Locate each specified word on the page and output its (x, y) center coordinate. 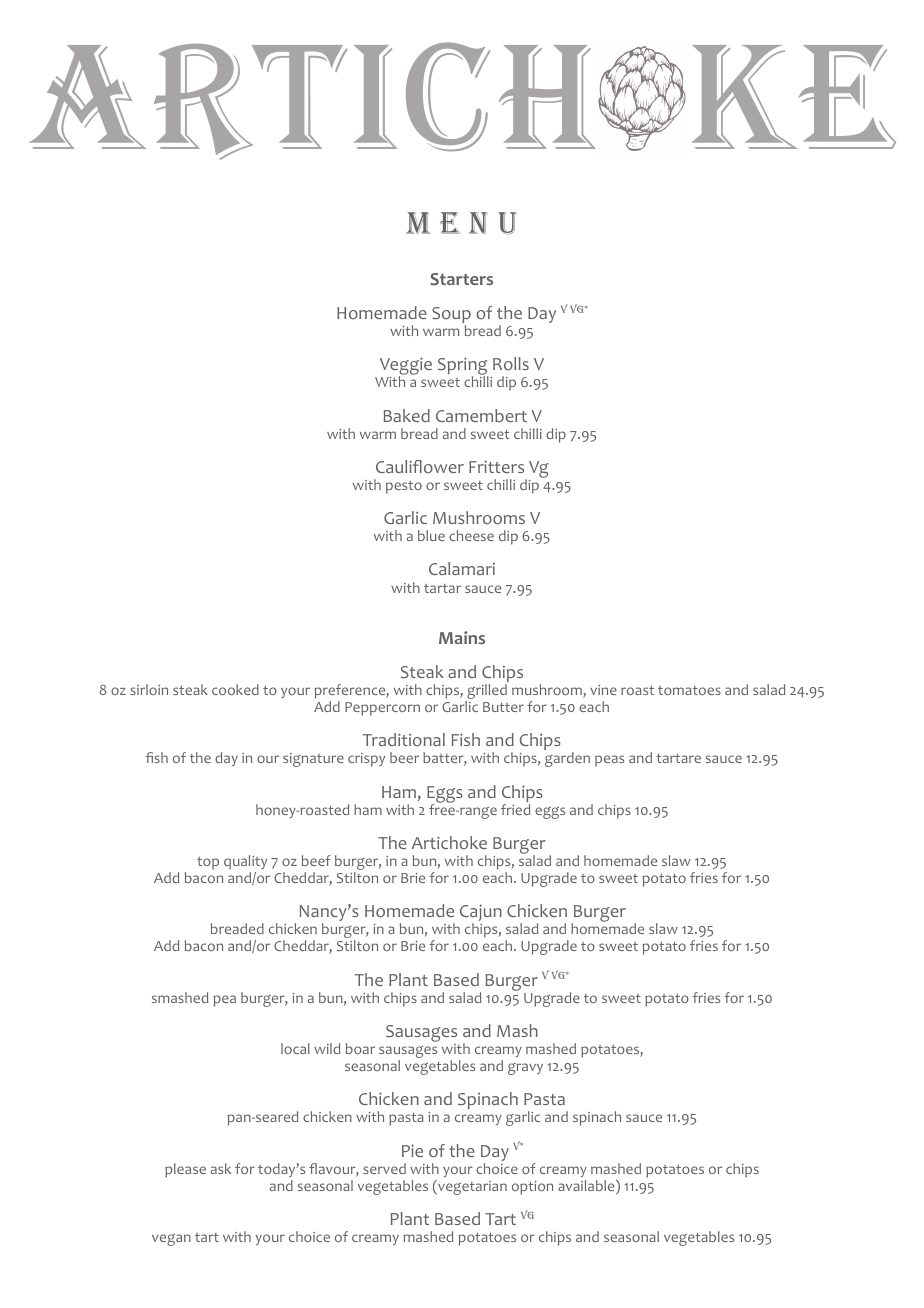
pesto (404, 487)
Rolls (511, 364)
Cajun (481, 914)
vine (603, 690)
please (185, 1170)
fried (515, 809)
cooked (235, 689)
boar (360, 1048)
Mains (462, 637)
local (295, 1048)
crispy (366, 760)
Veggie (406, 367)
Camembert (481, 415)
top (208, 863)
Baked (407, 415)
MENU (461, 223)
